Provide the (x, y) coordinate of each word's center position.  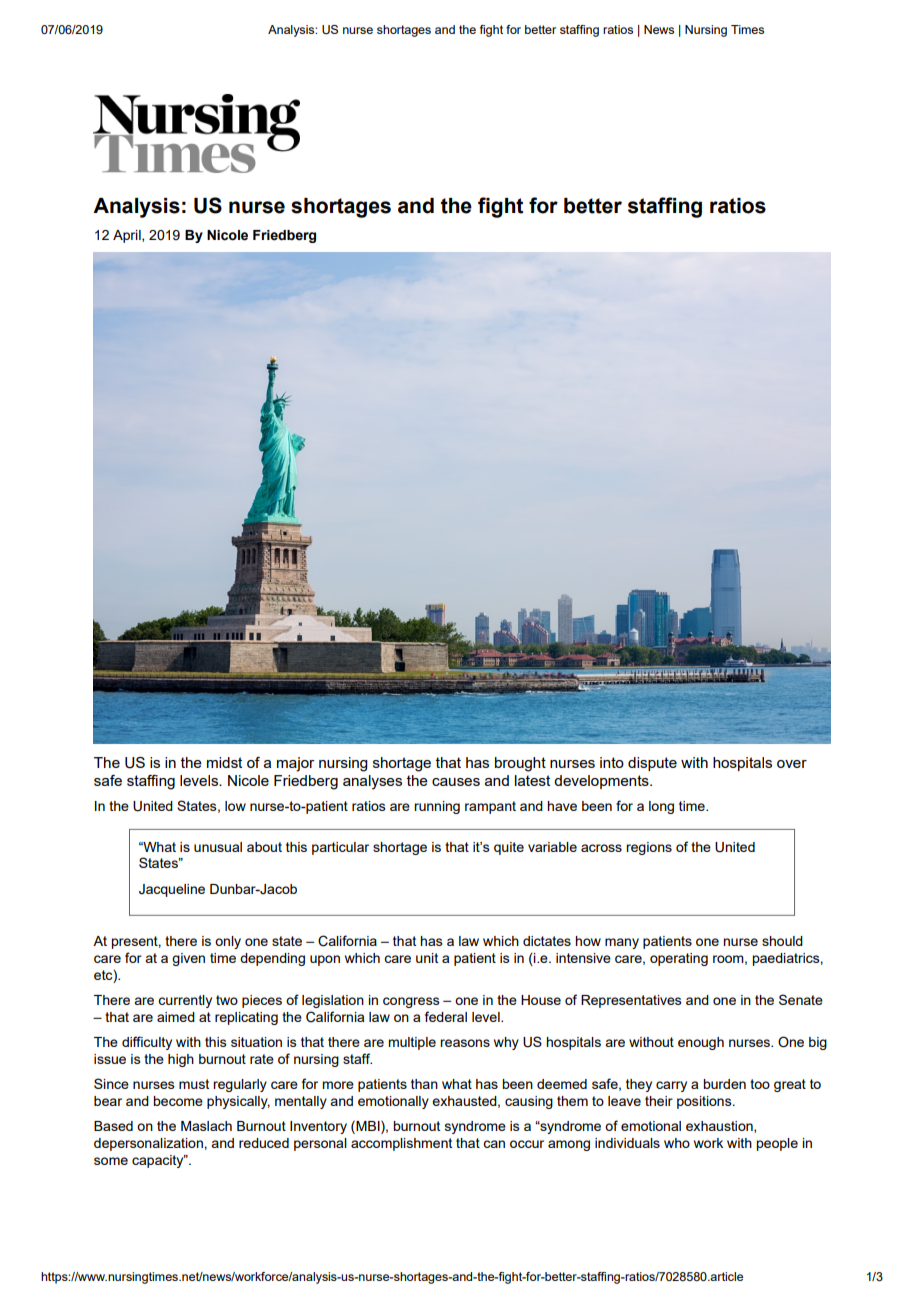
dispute (652, 764)
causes (456, 782)
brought (520, 764)
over (792, 764)
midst (224, 762)
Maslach (206, 1126)
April (128, 236)
